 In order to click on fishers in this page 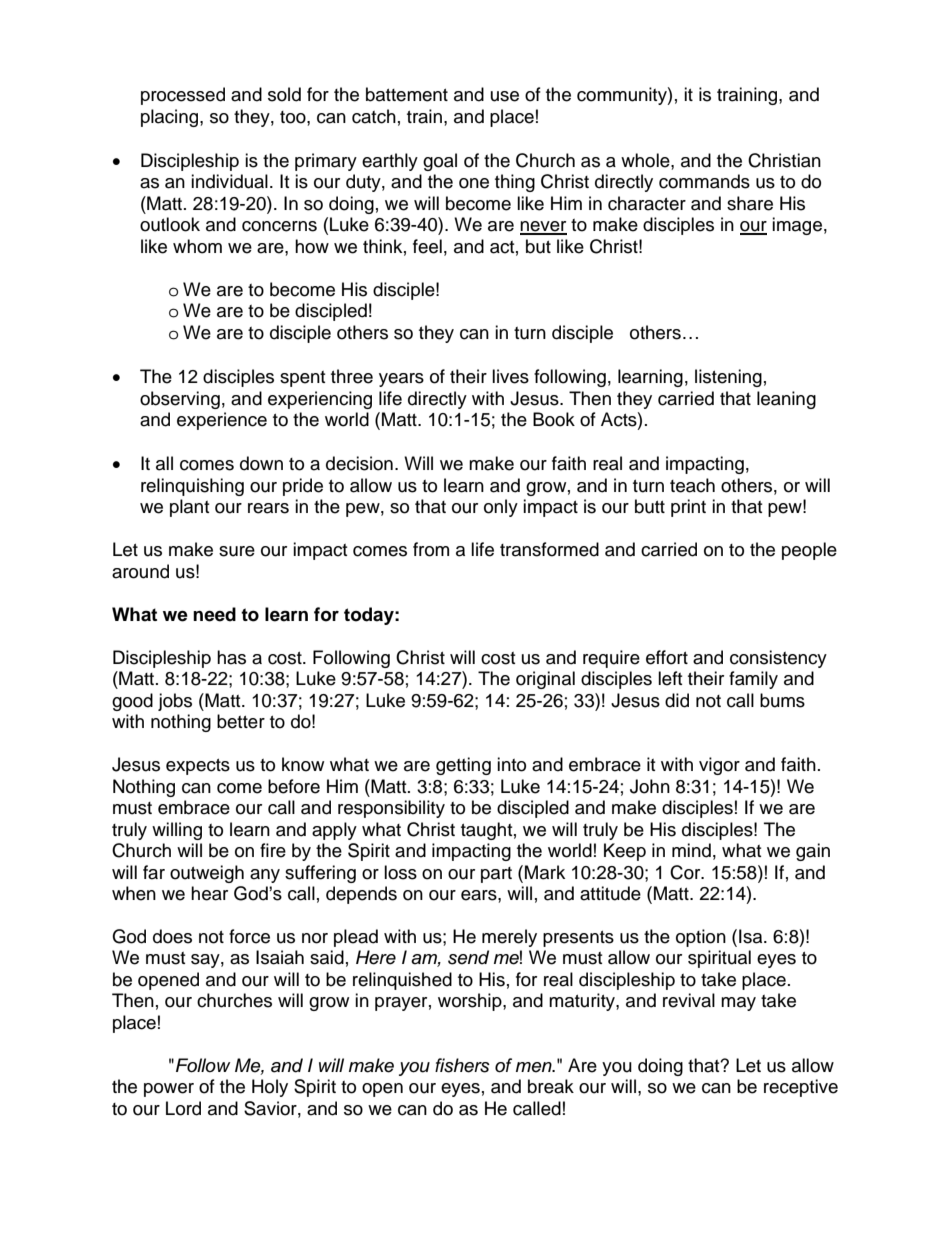, I will do `click(462, 1065)`.
